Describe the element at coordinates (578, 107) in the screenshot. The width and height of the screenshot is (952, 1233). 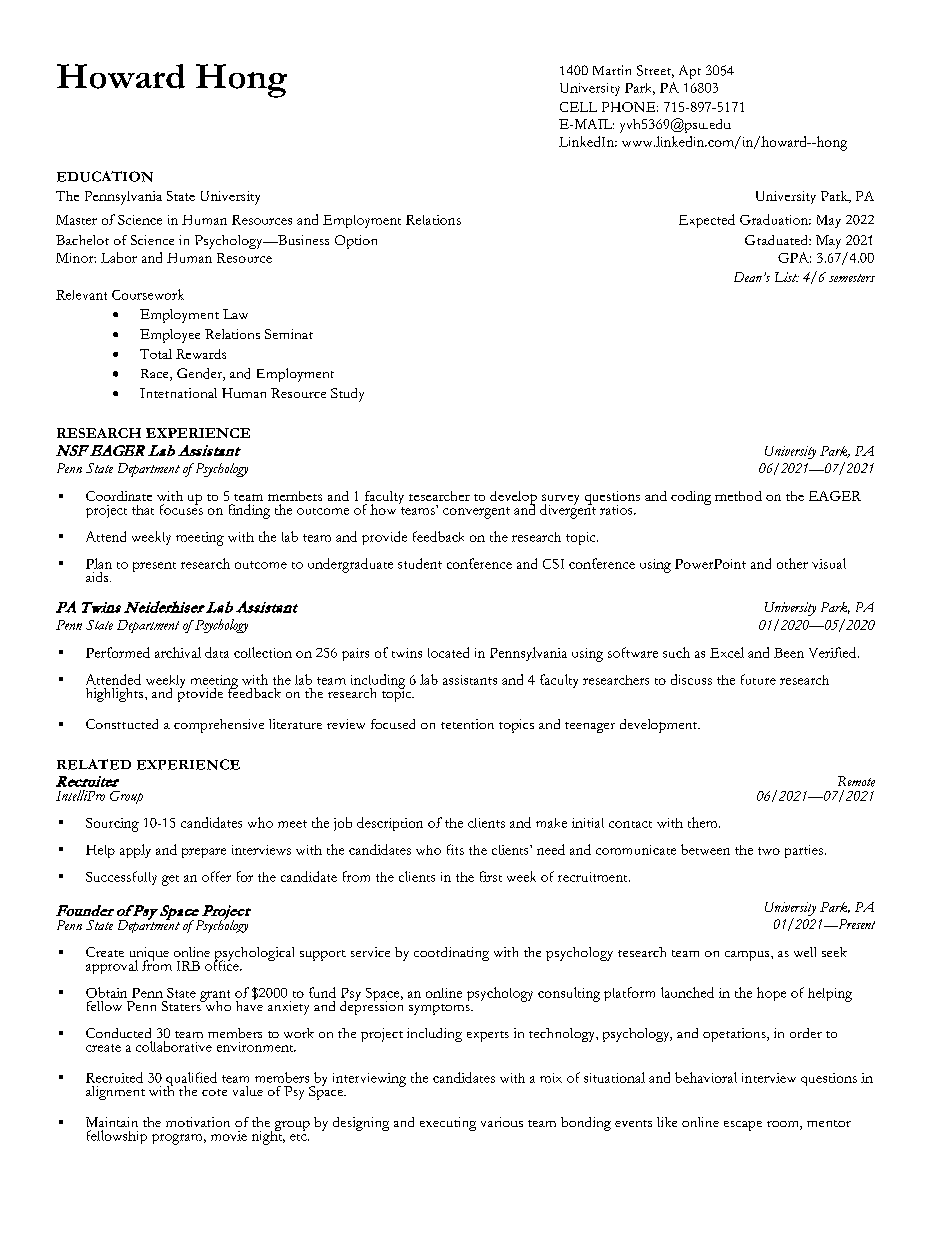
I see `CELL` at that location.
